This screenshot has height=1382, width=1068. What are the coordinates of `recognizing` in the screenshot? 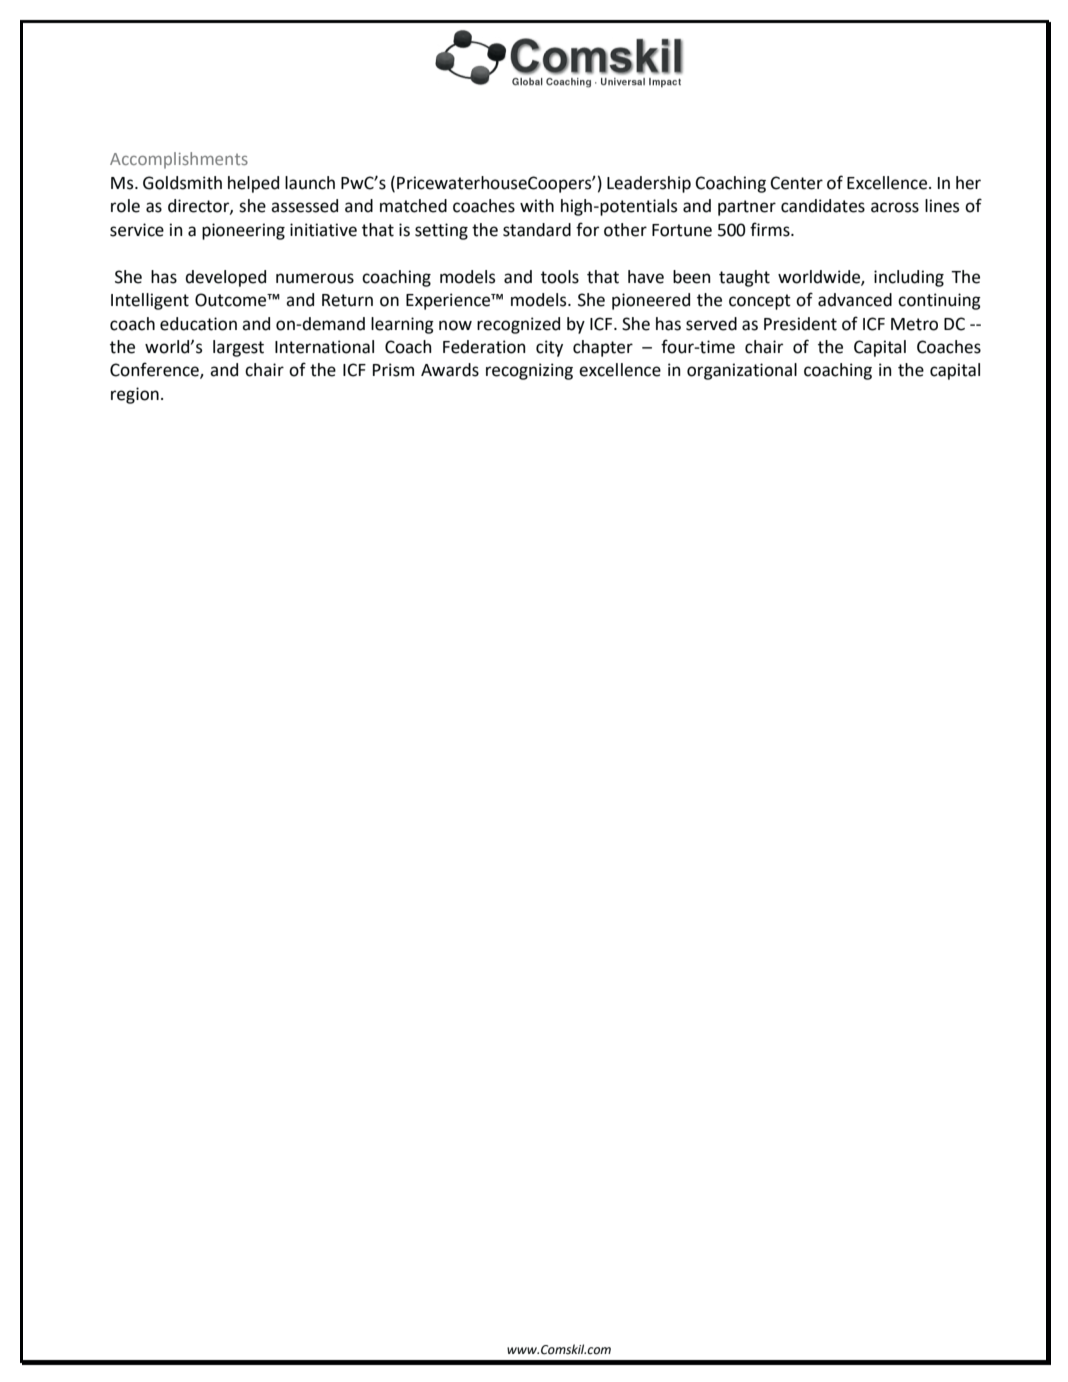 It's located at (529, 371).
